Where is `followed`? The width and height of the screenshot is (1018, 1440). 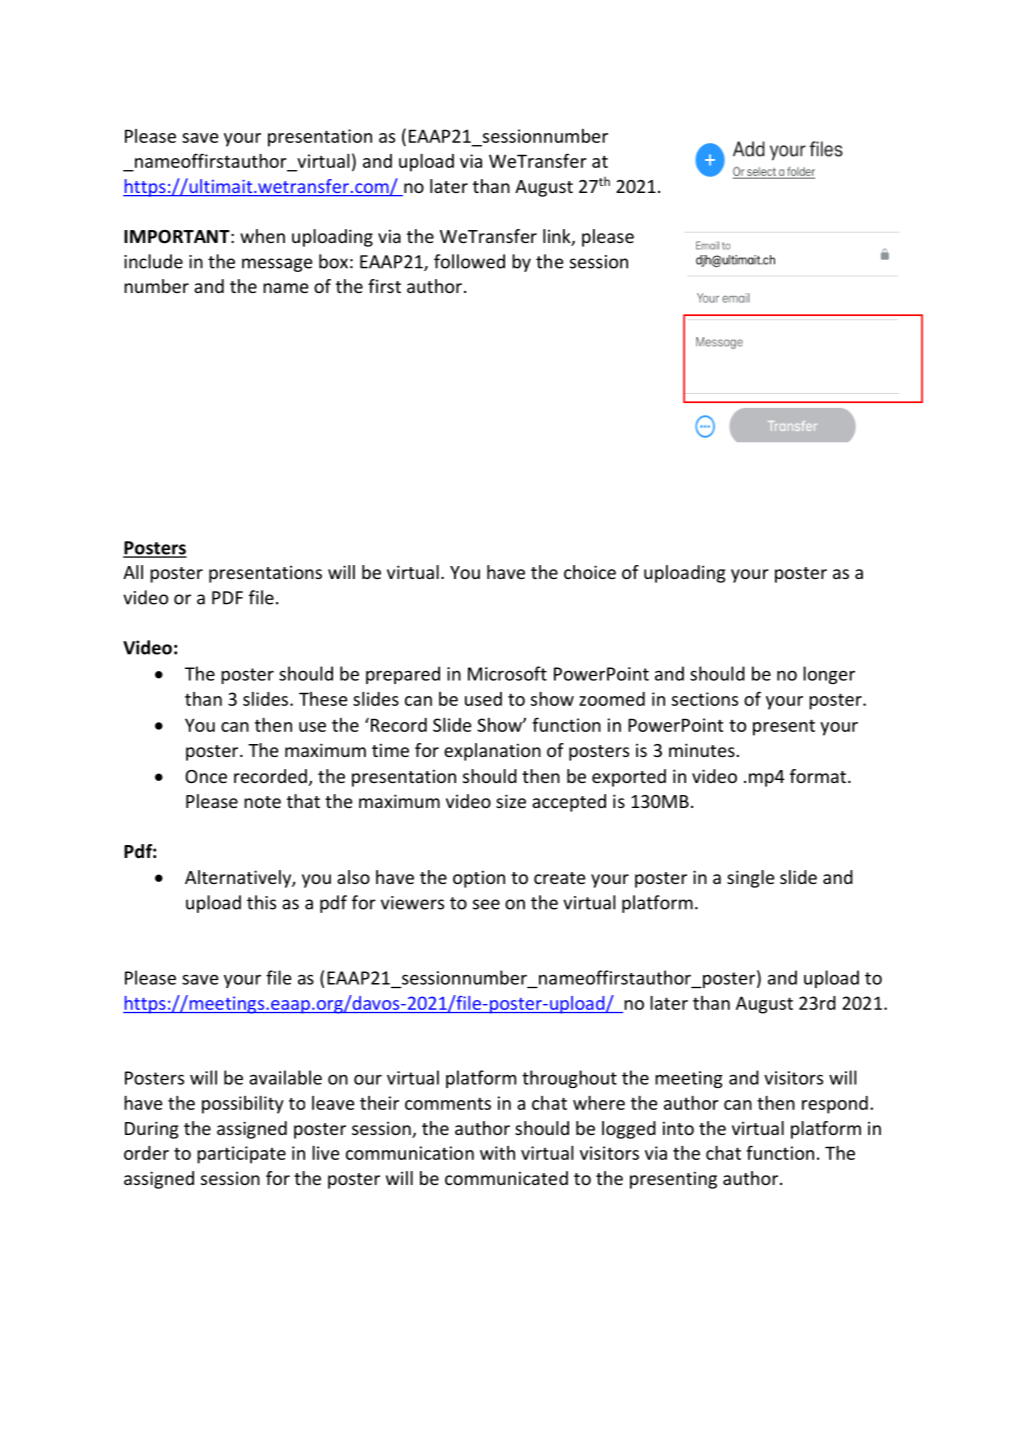 followed is located at coordinates (469, 261).
